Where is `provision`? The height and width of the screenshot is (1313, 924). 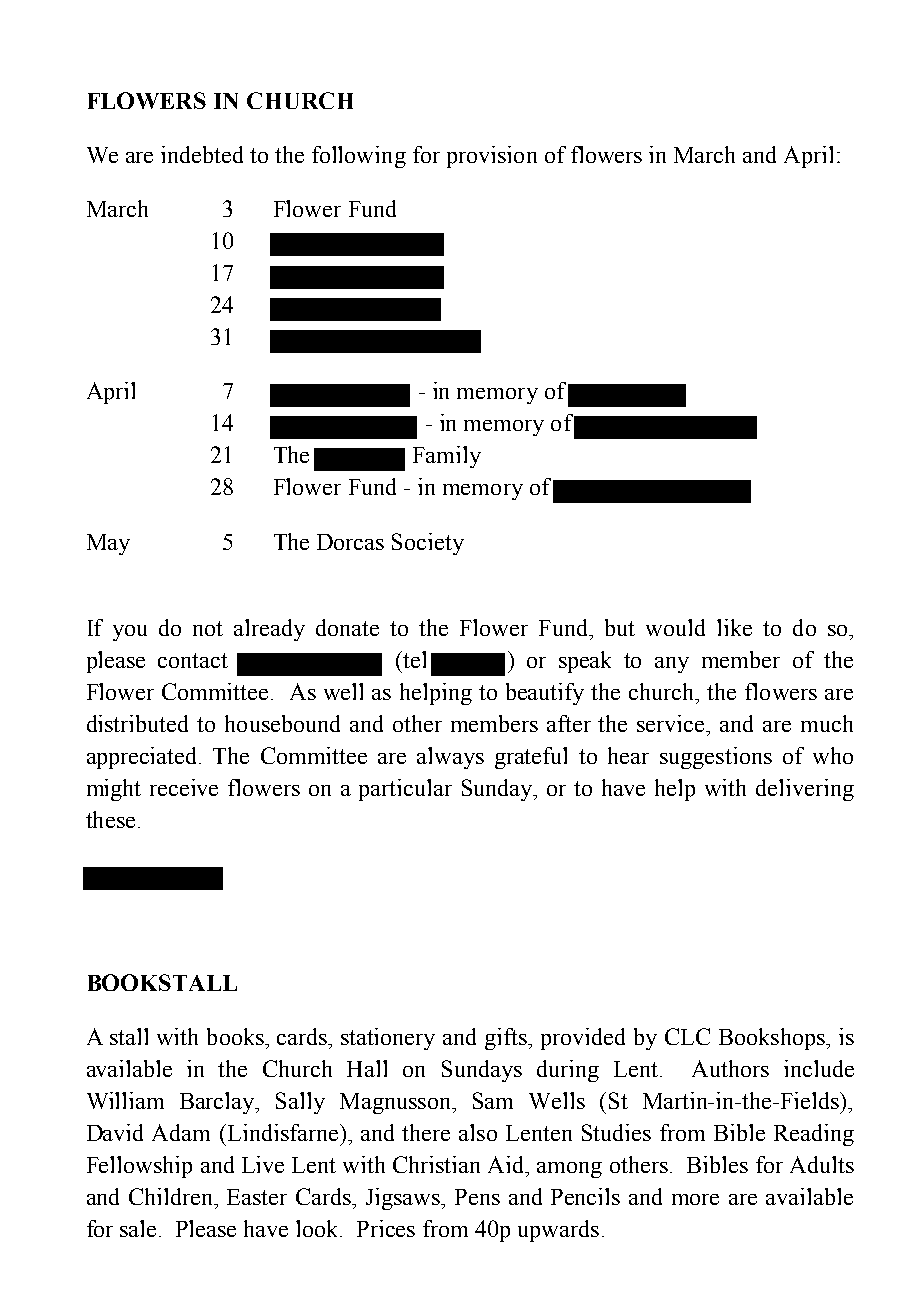 provision is located at coordinates (492, 157).
